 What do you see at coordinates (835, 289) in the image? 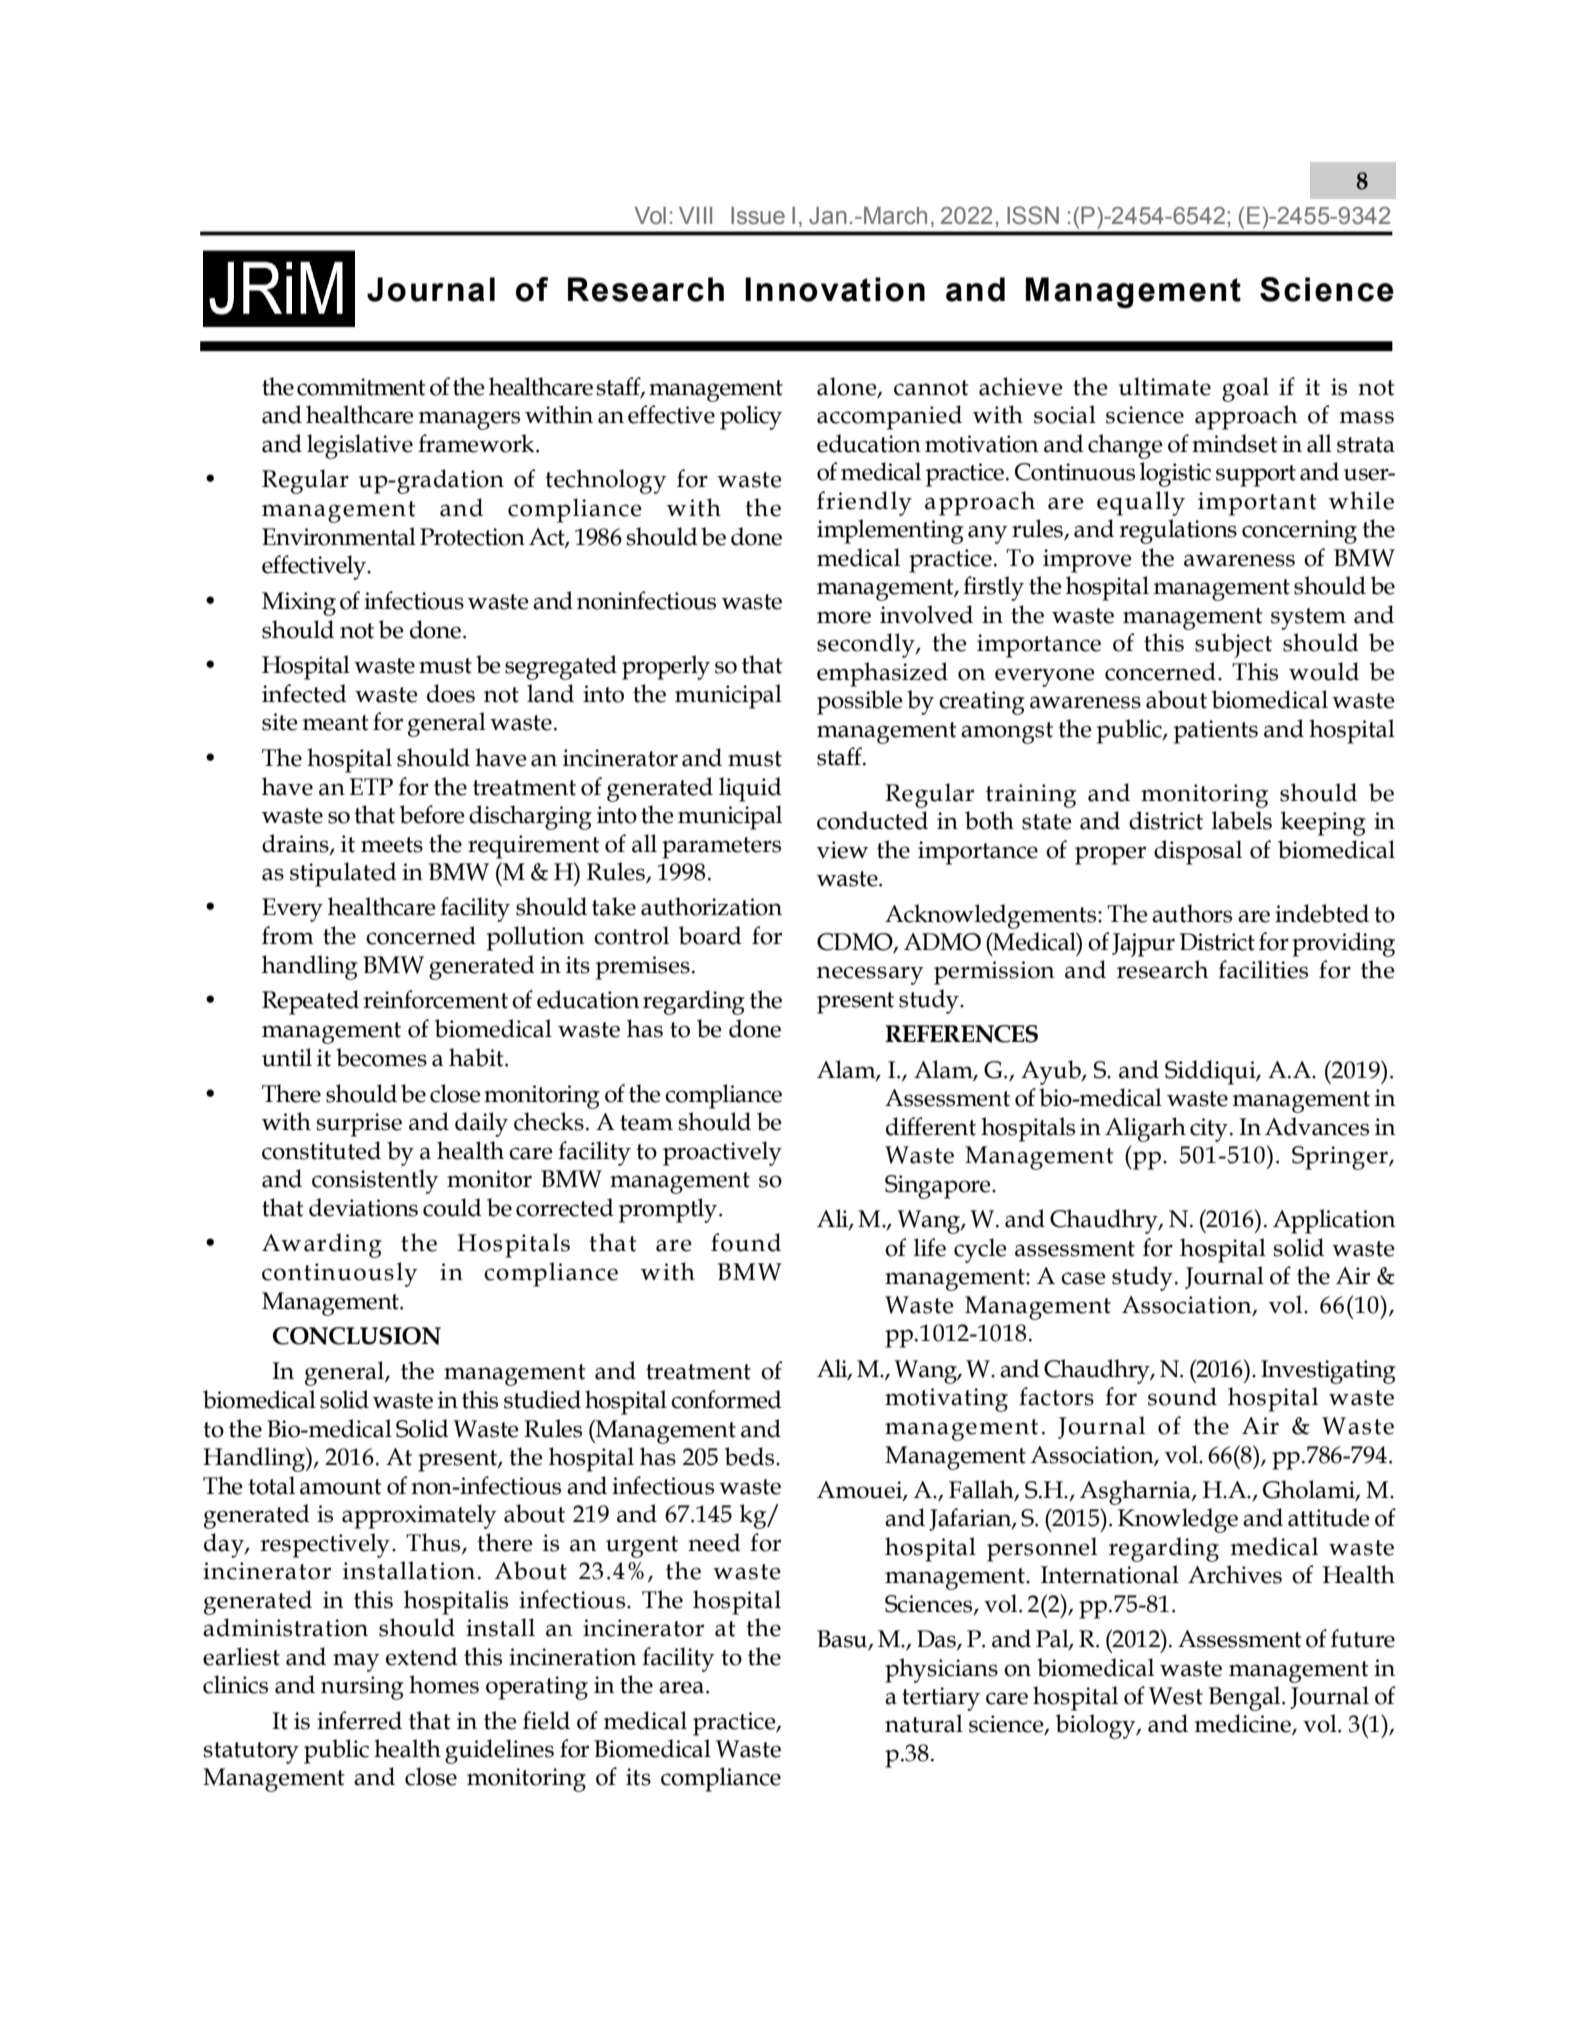
I see `Innovation` at bounding box center [835, 289].
